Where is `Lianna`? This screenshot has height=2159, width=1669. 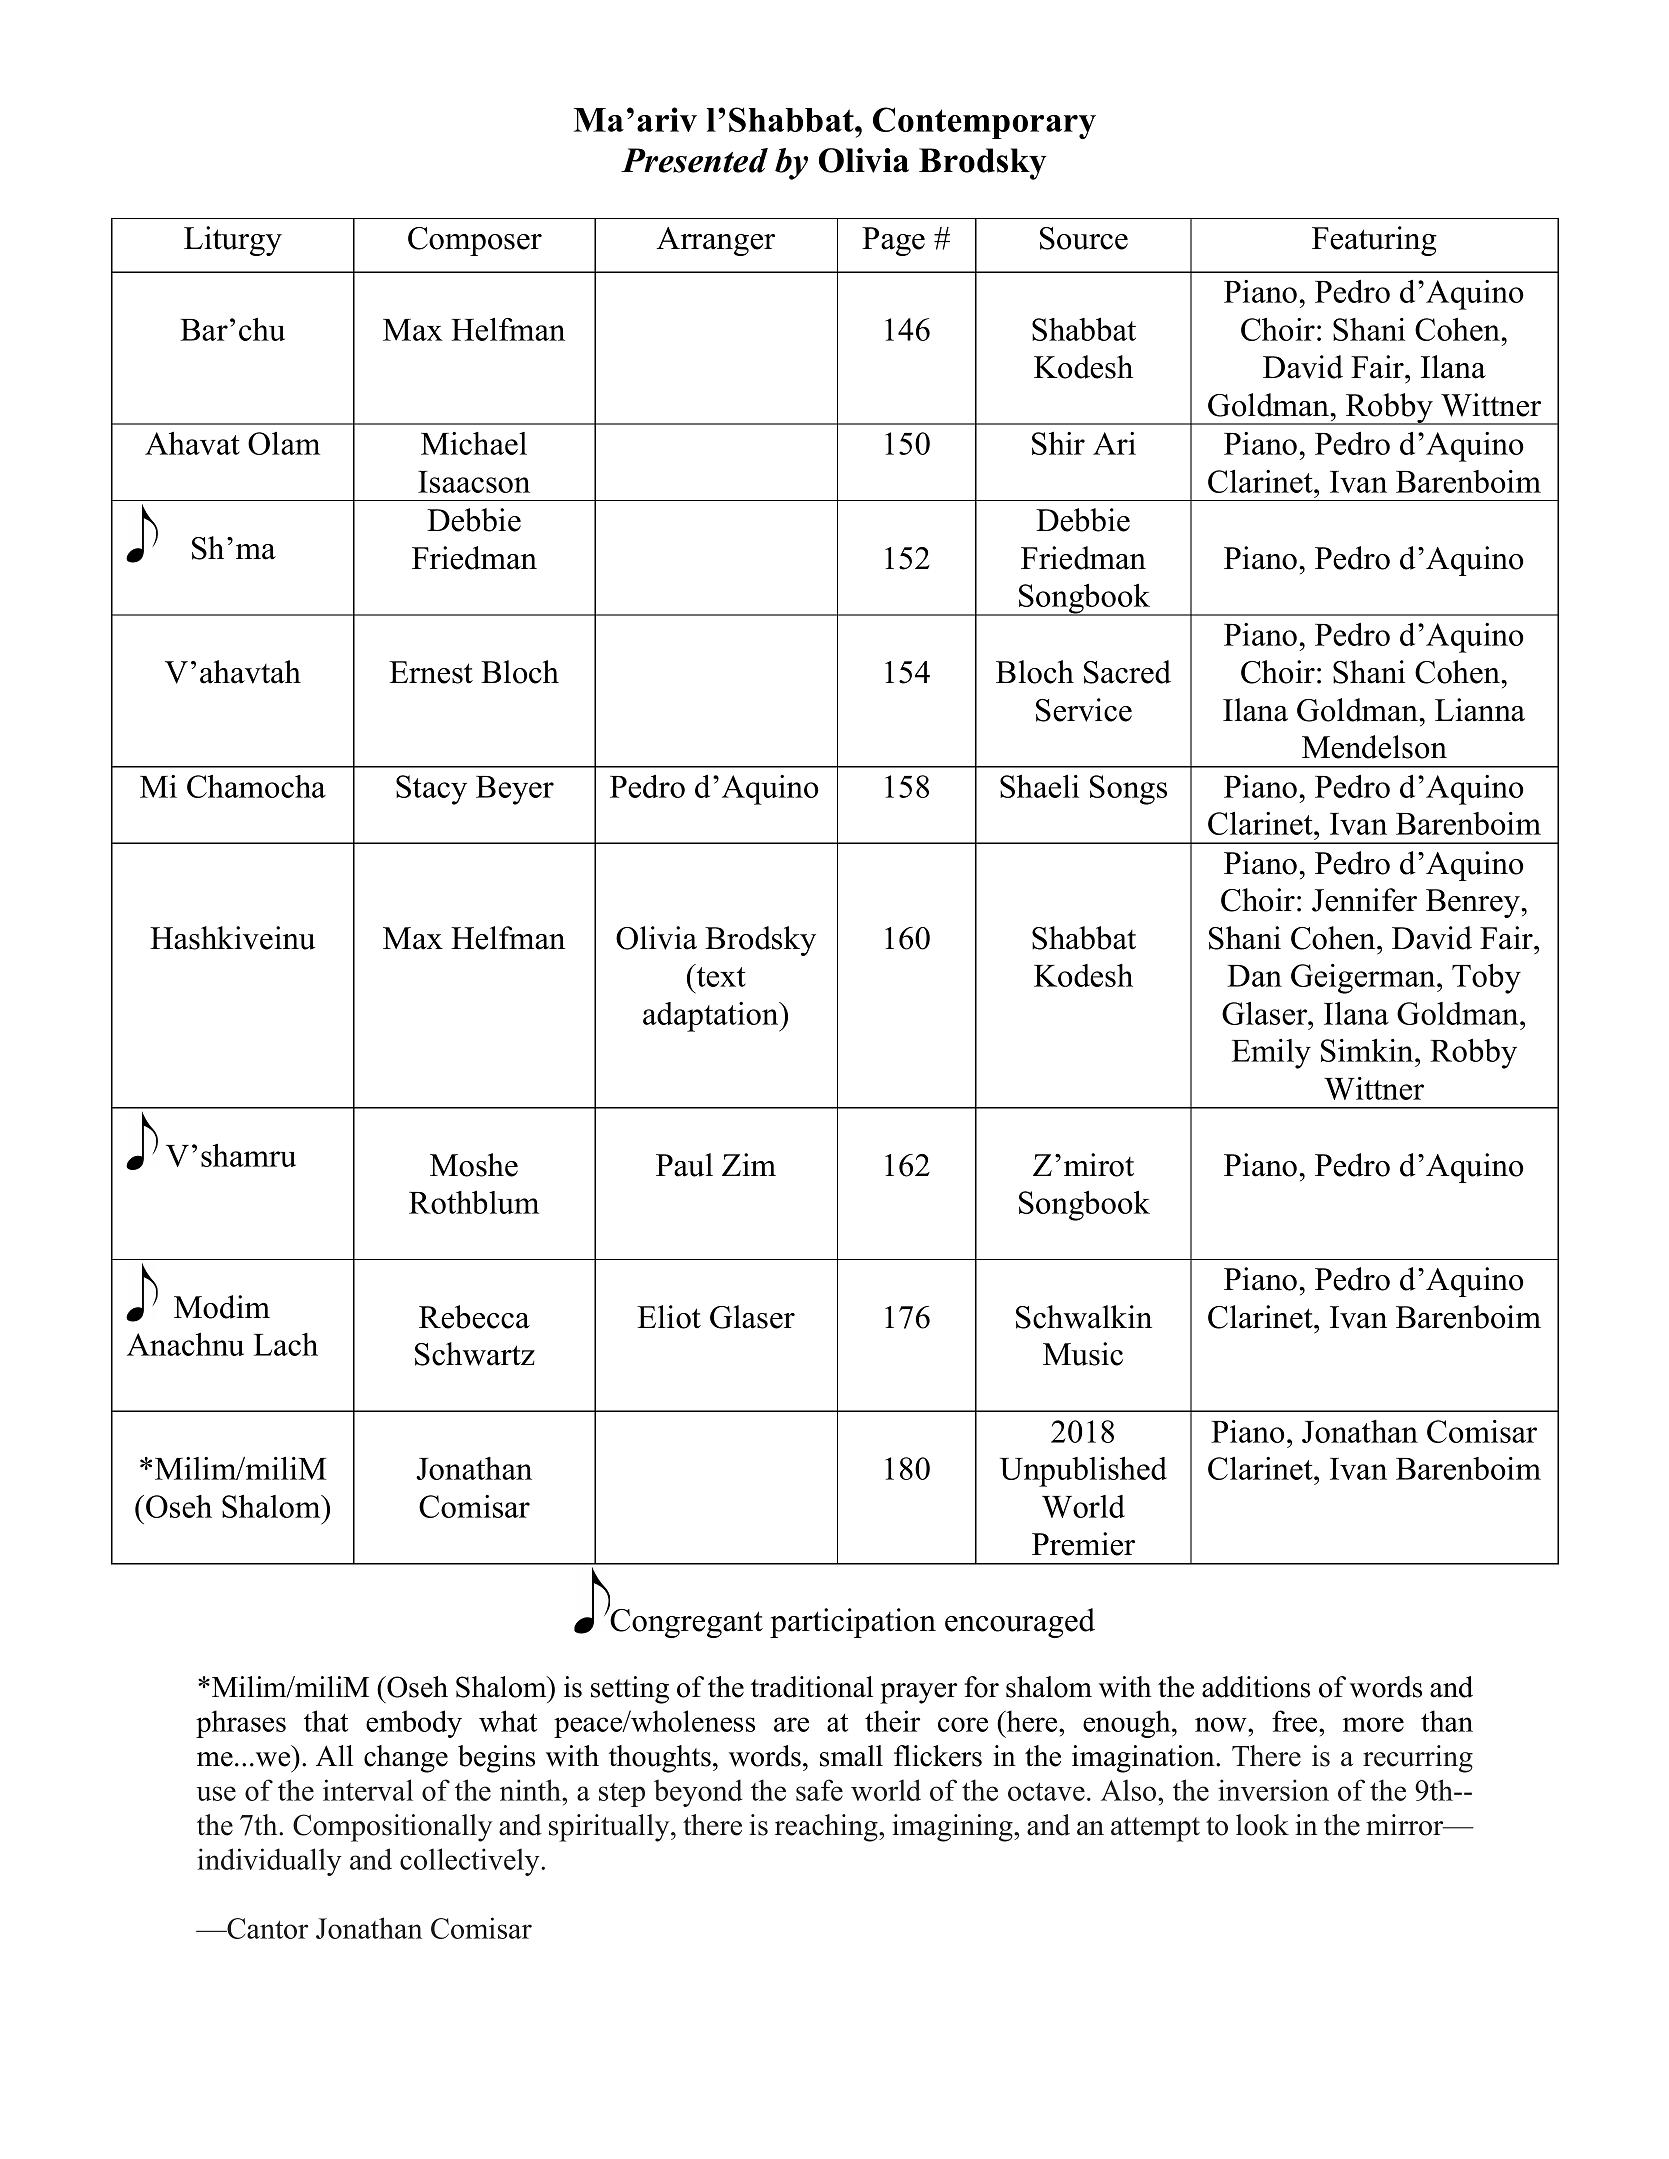
Lianna is located at coordinates (1480, 710).
